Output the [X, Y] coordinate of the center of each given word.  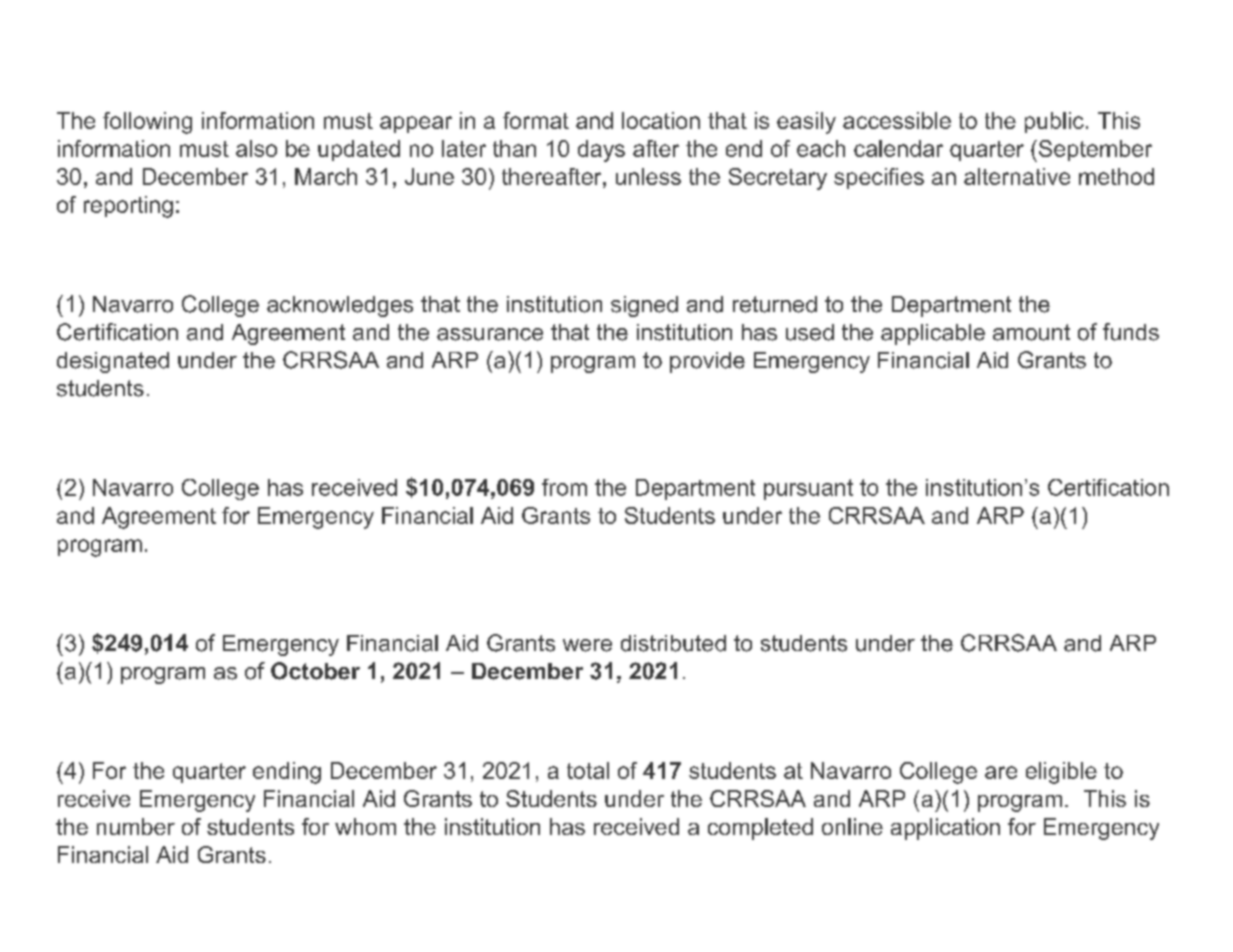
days [601, 151]
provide [707, 362]
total [588, 770]
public [1054, 122]
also [256, 148]
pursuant [808, 489]
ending [287, 773]
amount [1031, 332]
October [315, 671]
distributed [673, 643]
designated [113, 362]
